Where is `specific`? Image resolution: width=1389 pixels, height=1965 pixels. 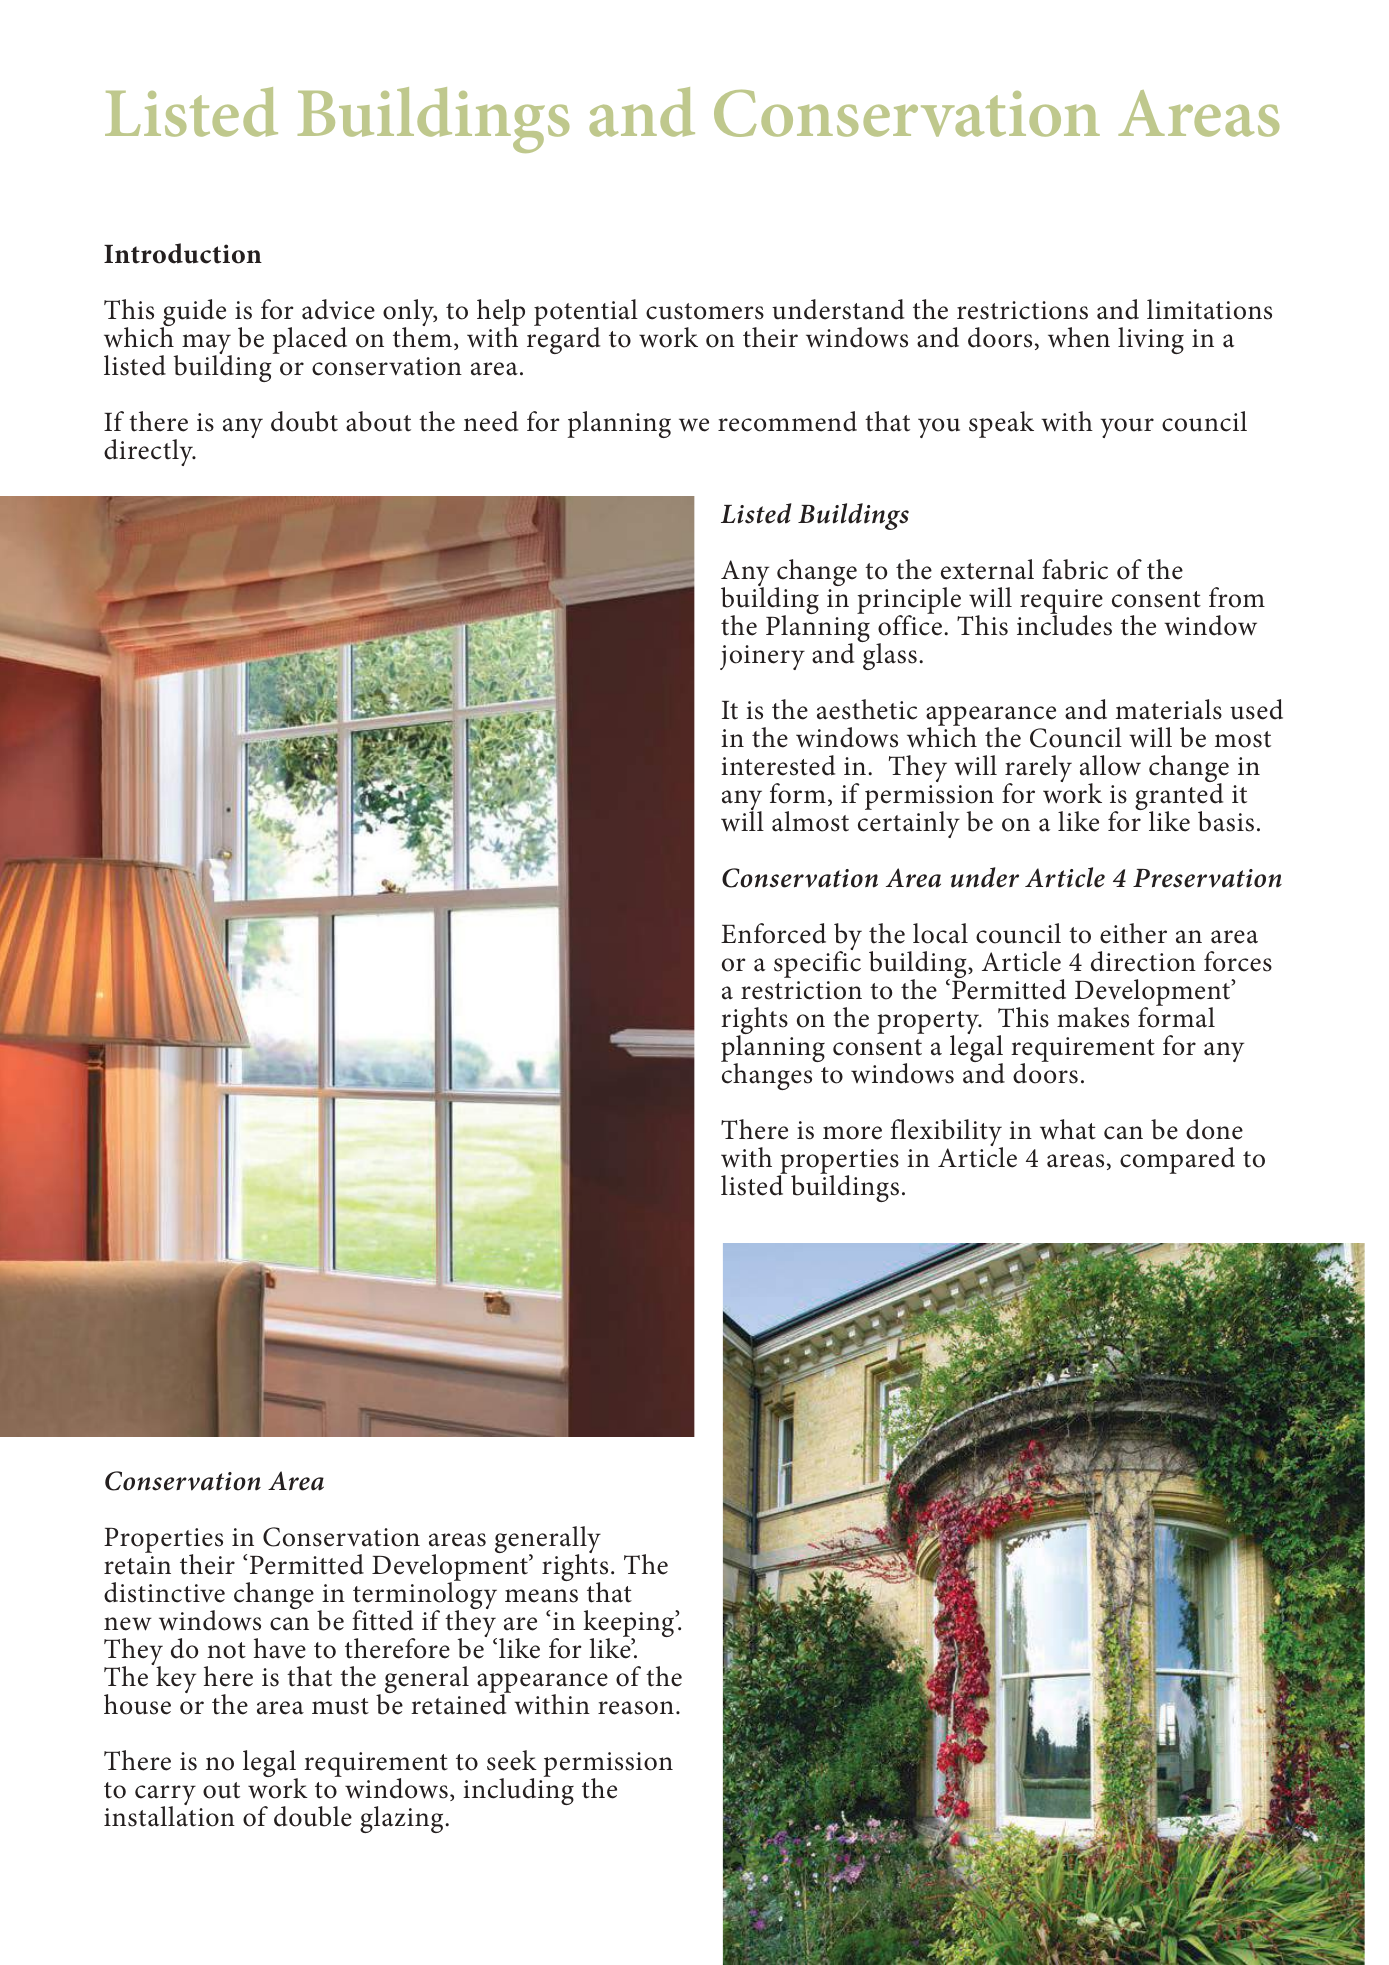
specific is located at coordinates (817, 963).
